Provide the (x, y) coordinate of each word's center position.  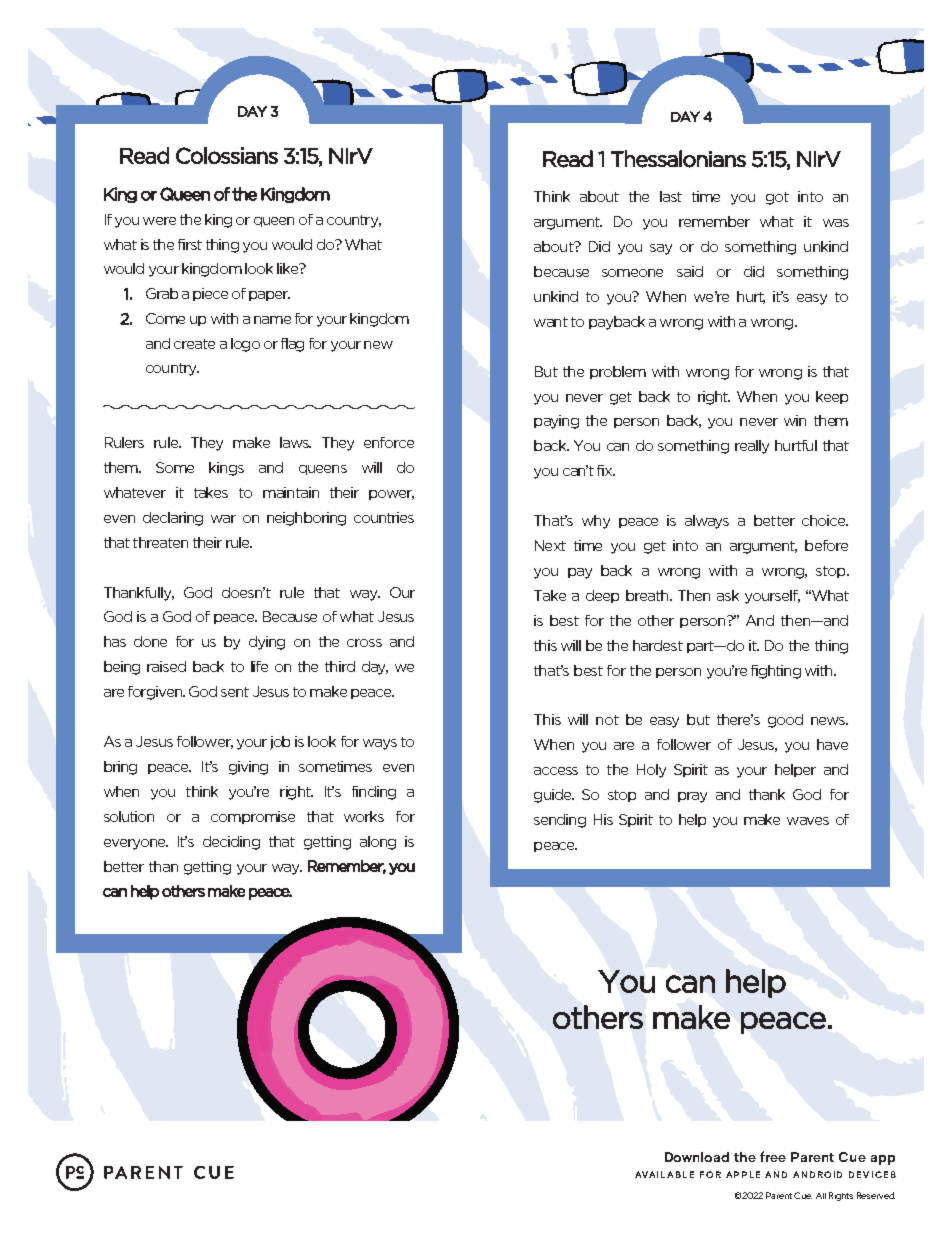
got (777, 198)
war (223, 519)
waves (808, 821)
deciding (231, 843)
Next (550, 545)
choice (825, 520)
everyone (136, 844)
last (671, 196)
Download (697, 1157)
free (773, 1156)
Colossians (227, 155)
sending (560, 821)
